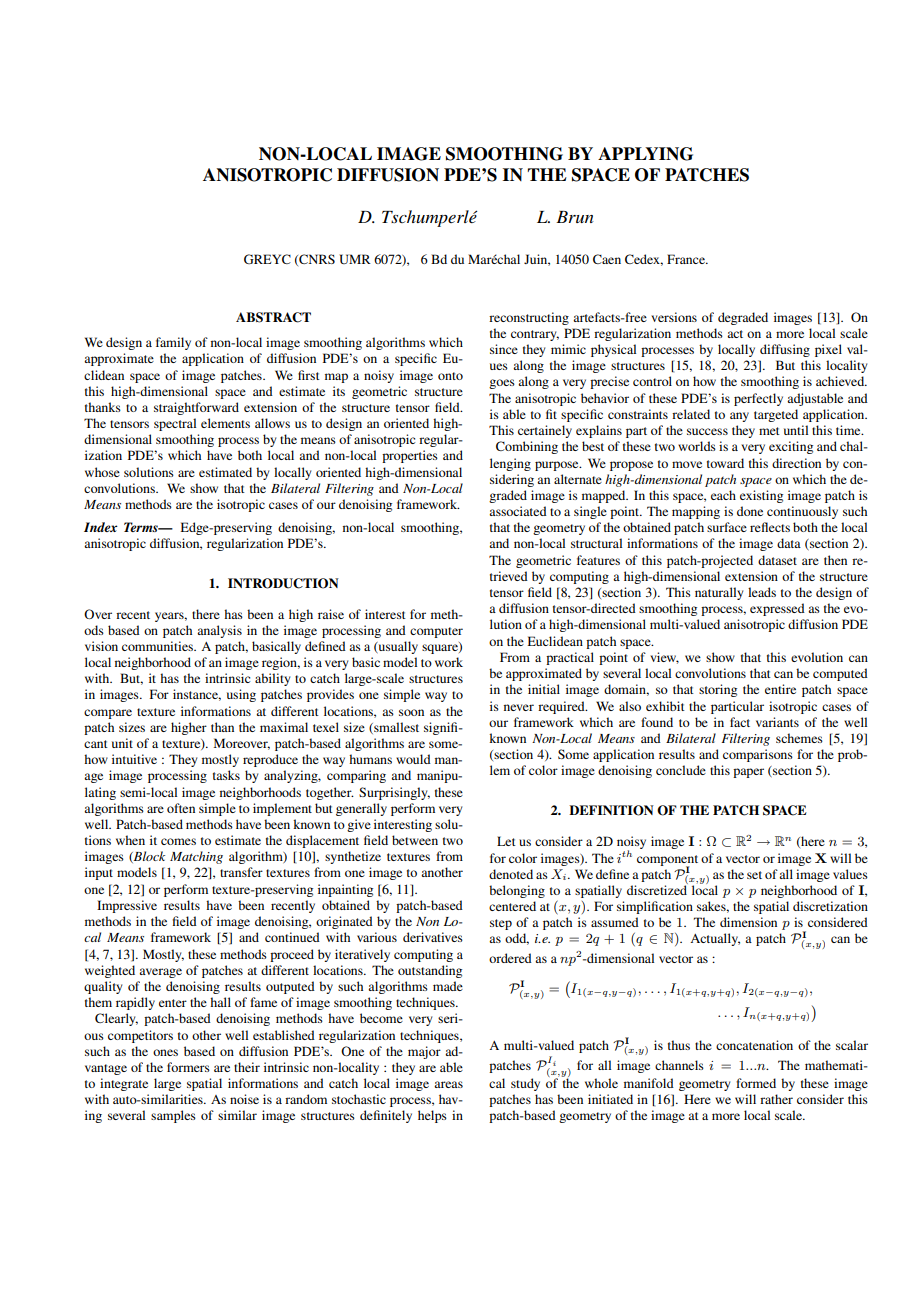 The height and width of the page is (1308, 924). I want to click on associated, so click(518, 511).
